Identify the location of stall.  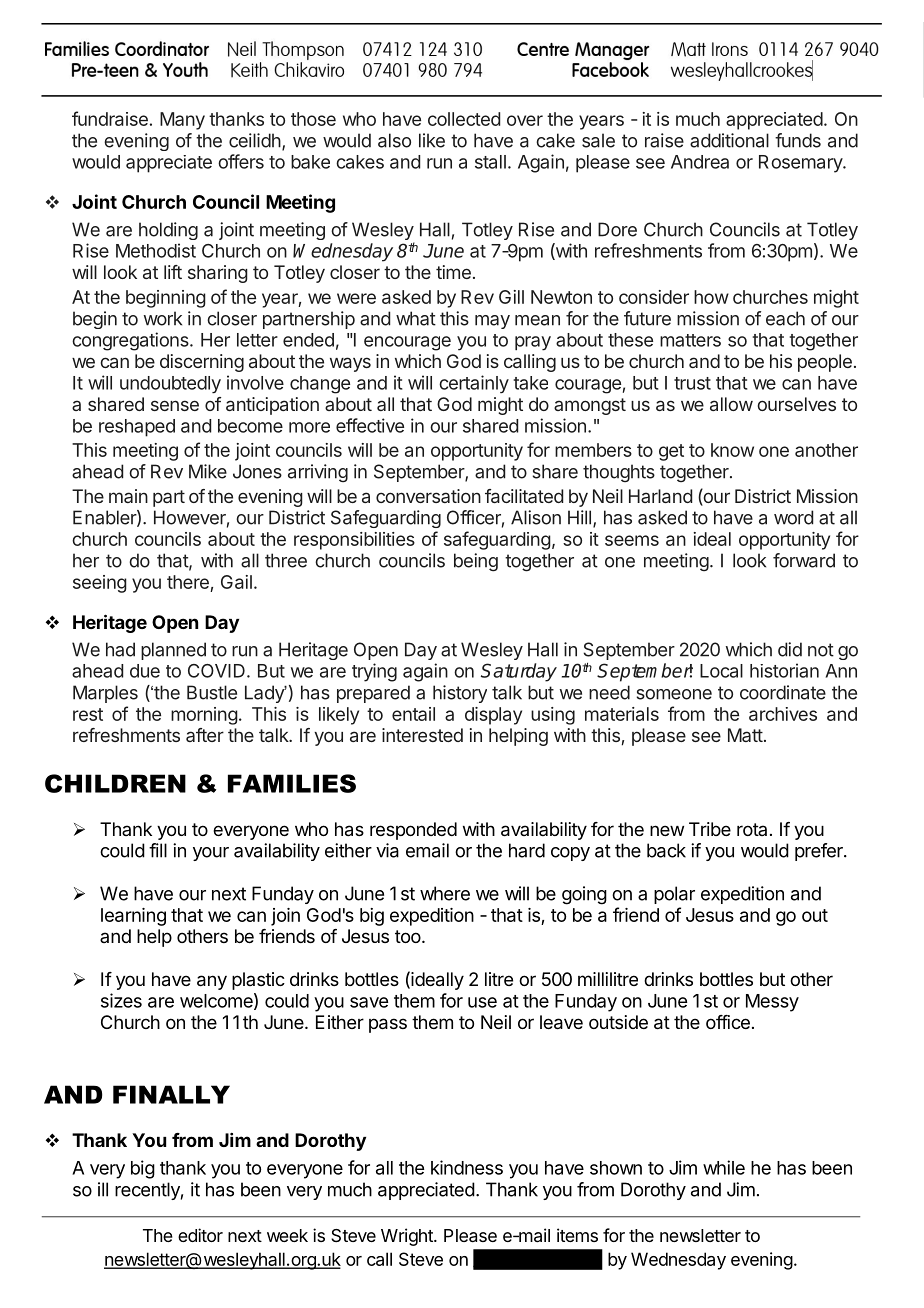
(490, 162).
